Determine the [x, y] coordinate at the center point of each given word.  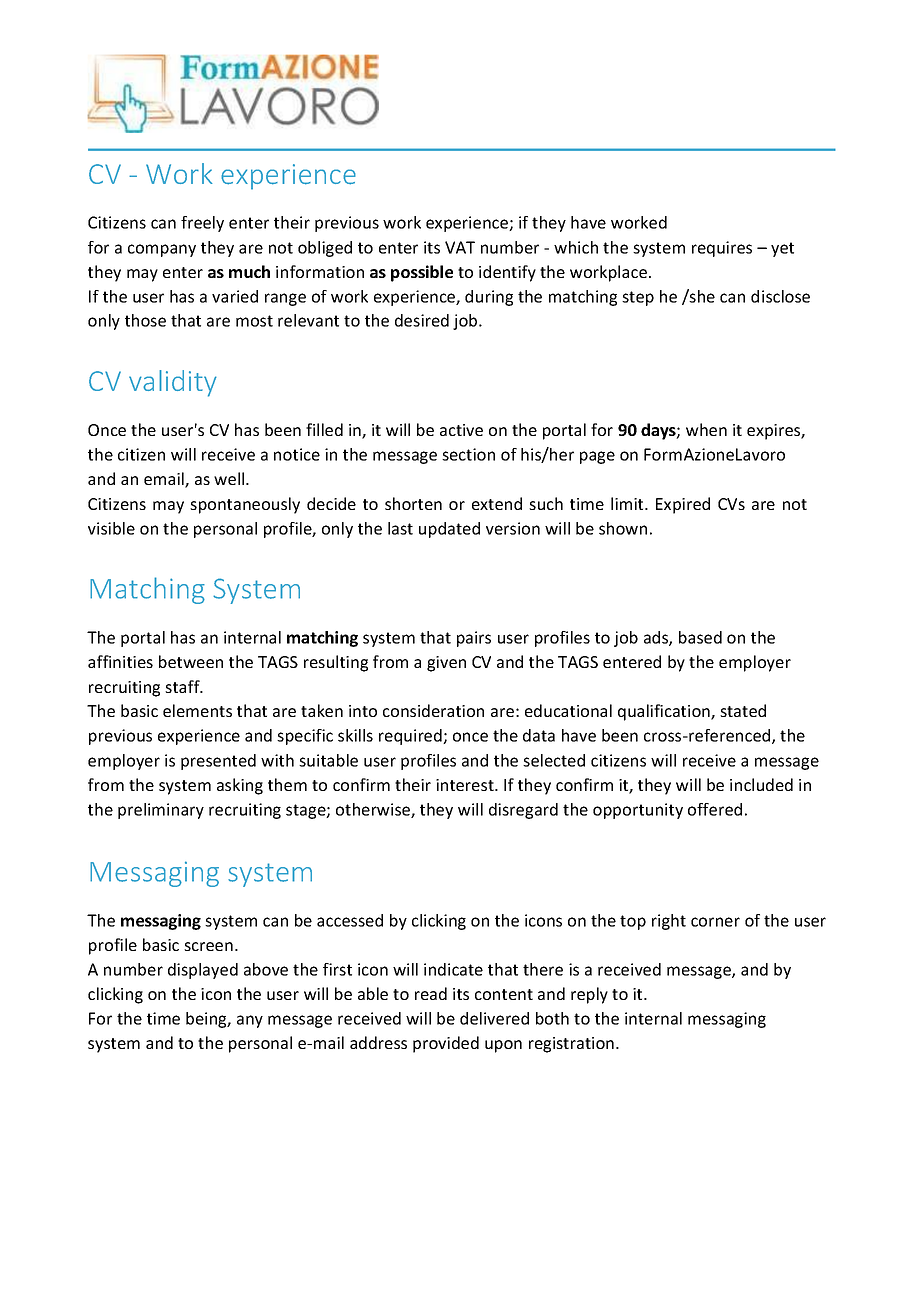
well [230, 478]
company [162, 250]
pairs [474, 639]
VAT [460, 247]
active [461, 430]
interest [466, 785]
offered [715, 809]
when [706, 429]
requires [722, 249]
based [700, 637]
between [191, 661]
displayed [203, 971]
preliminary [161, 811]
